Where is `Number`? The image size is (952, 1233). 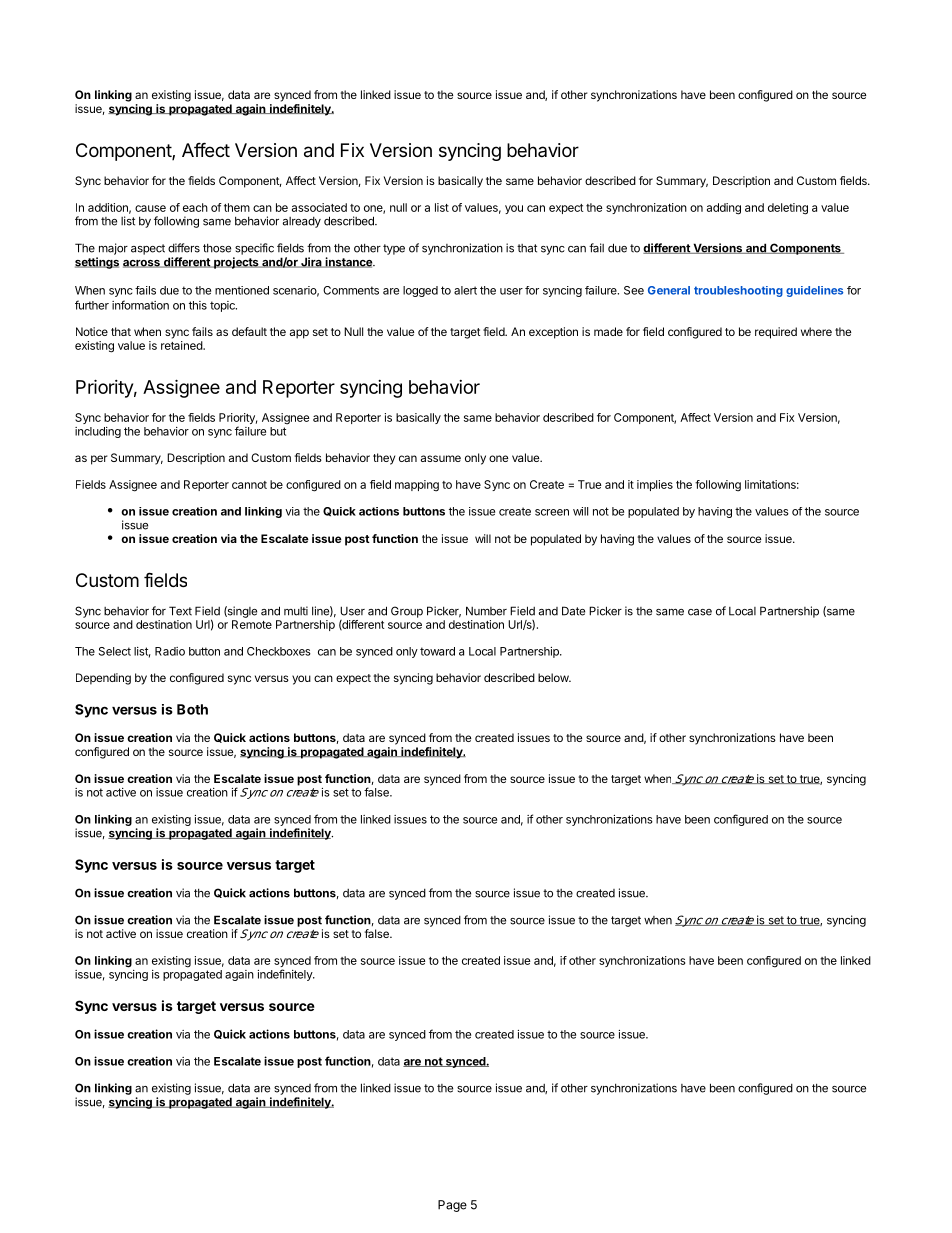 Number is located at coordinates (486, 611).
